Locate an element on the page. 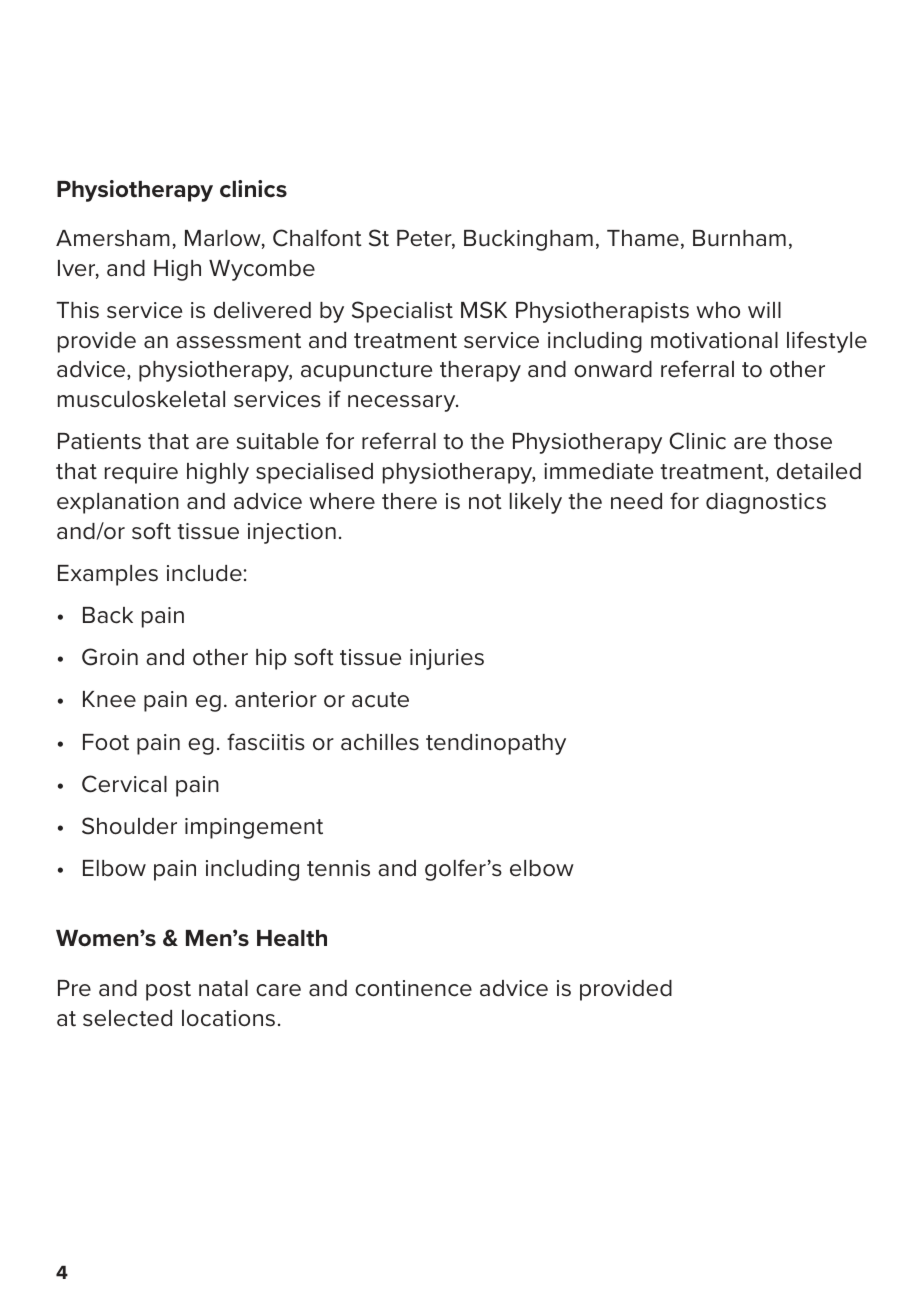 This document has width=924, height=1311. Foot is located at coordinates (106, 742).
